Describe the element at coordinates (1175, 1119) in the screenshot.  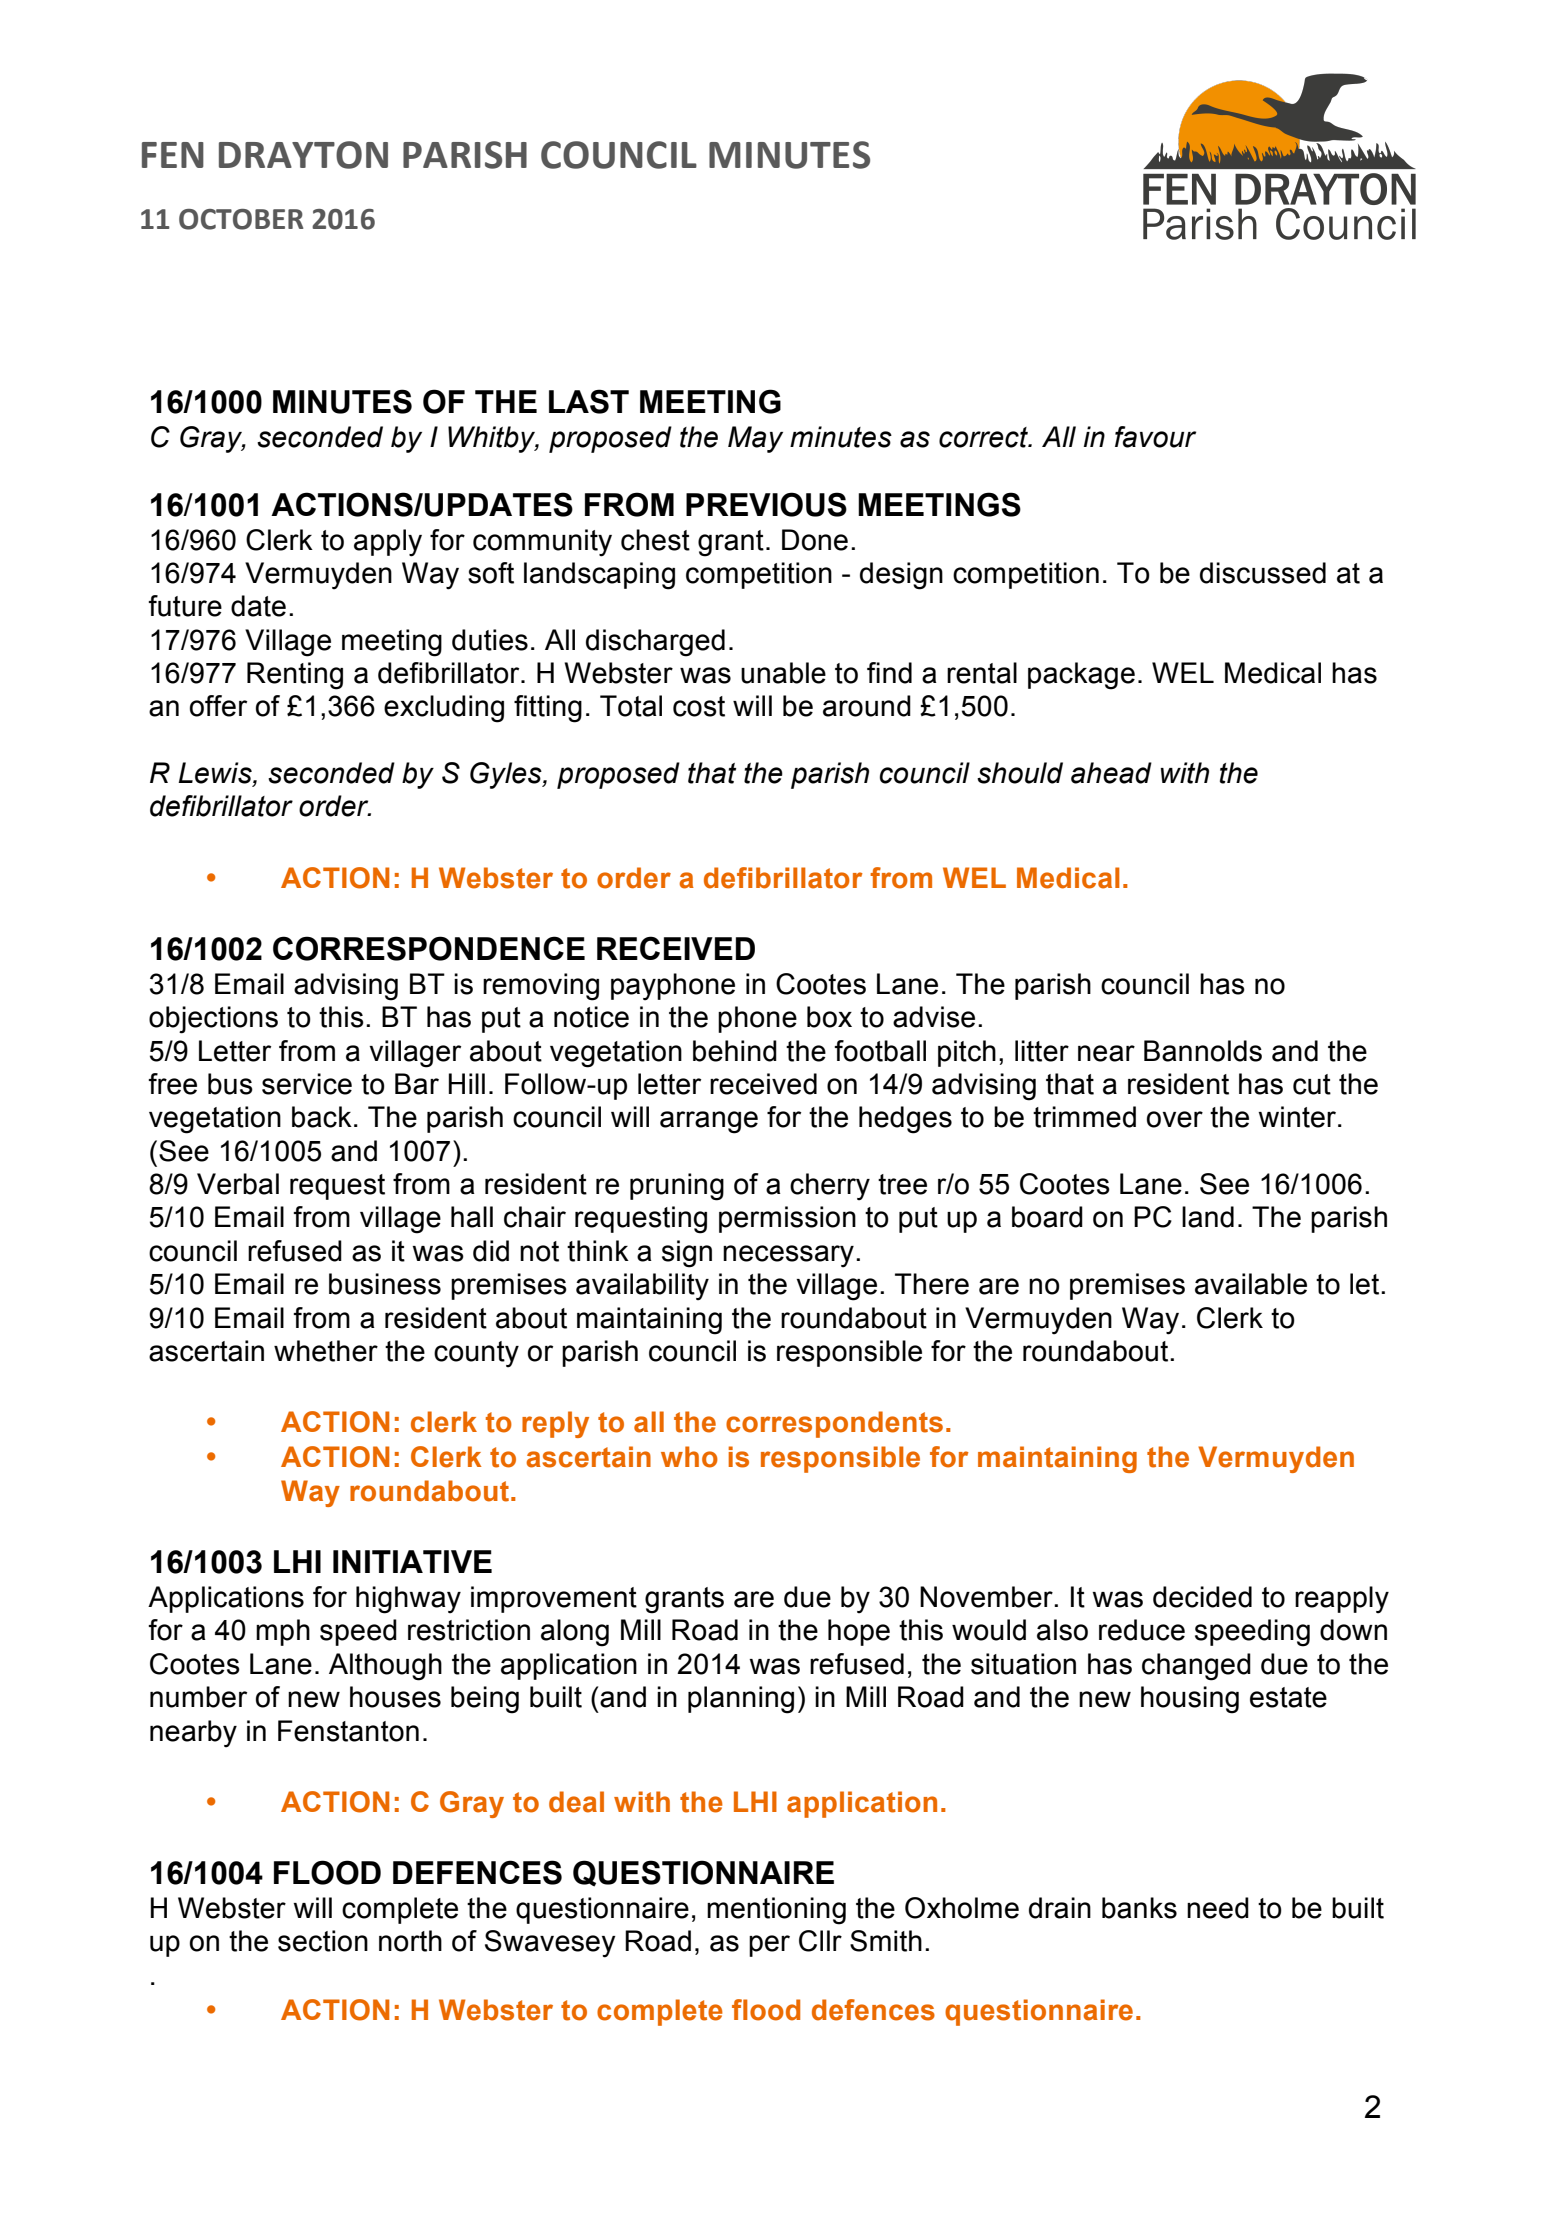
I see `over` at that location.
